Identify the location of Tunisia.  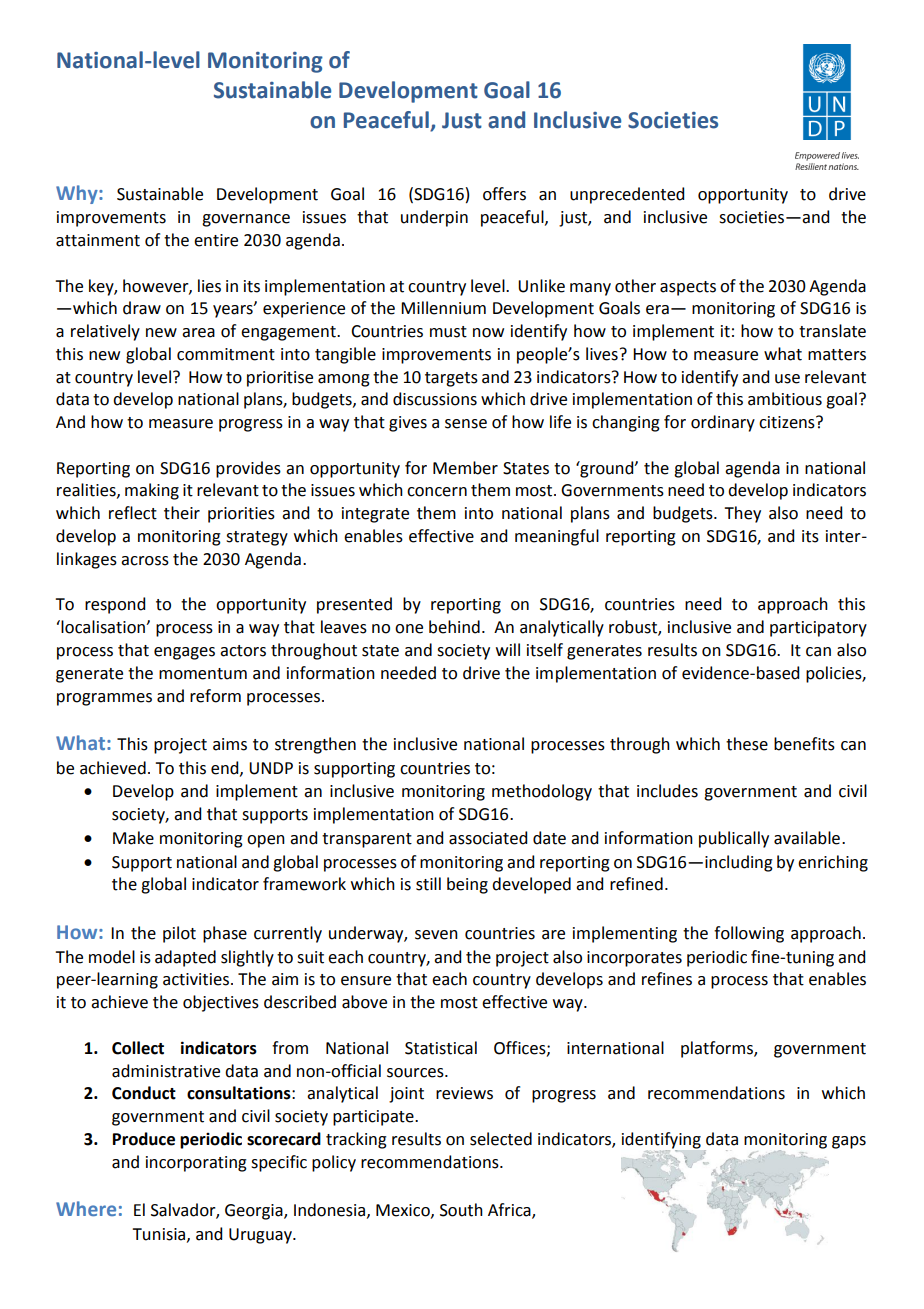
(160, 1235).
